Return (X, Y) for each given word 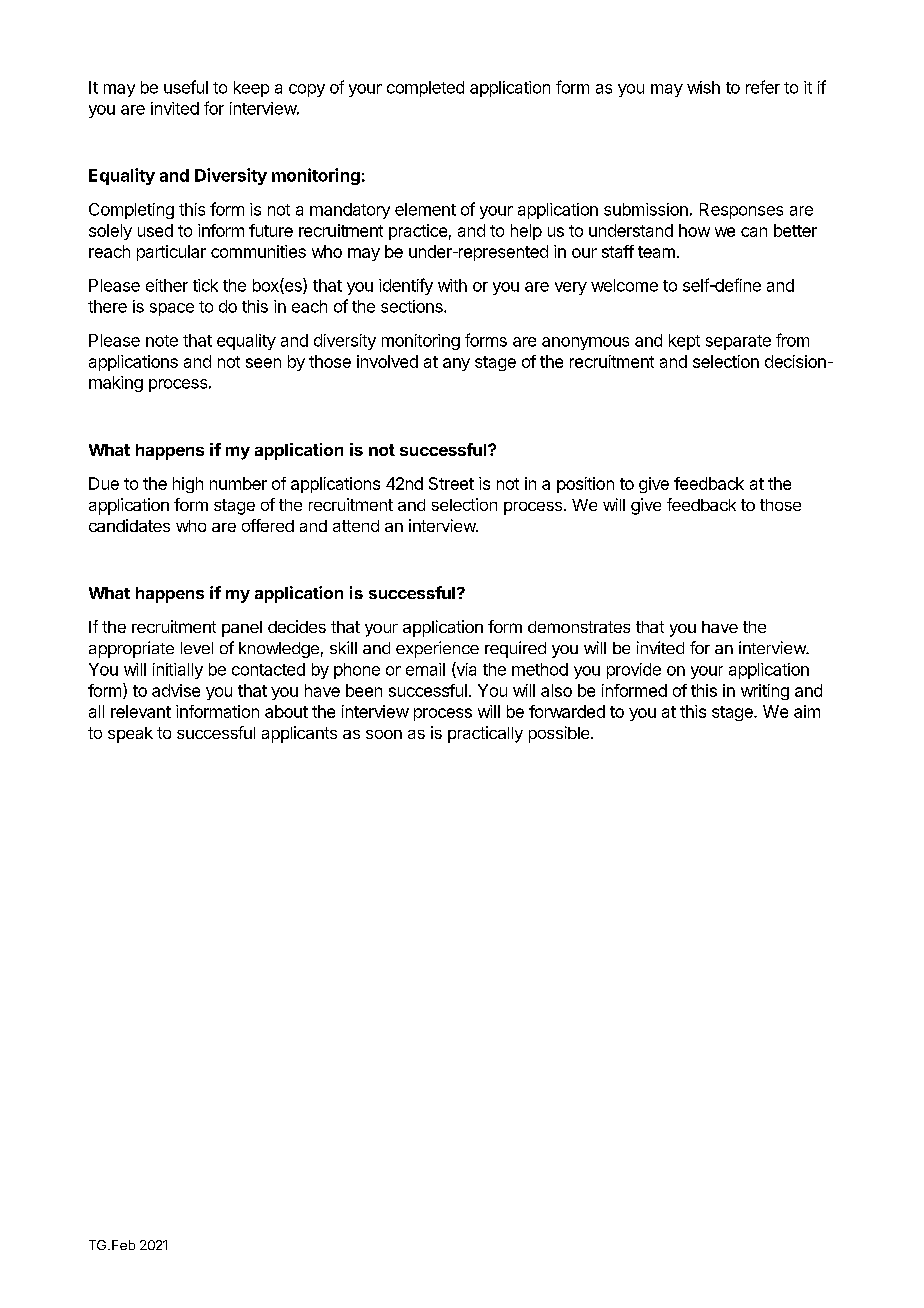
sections (413, 306)
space (172, 309)
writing (765, 692)
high (188, 485)
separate (738, 342)
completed (425, 89)
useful (186, 87)
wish (703, 87)
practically (485, 734)
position (585, 485)
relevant (141, 711)
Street (451, 483)
